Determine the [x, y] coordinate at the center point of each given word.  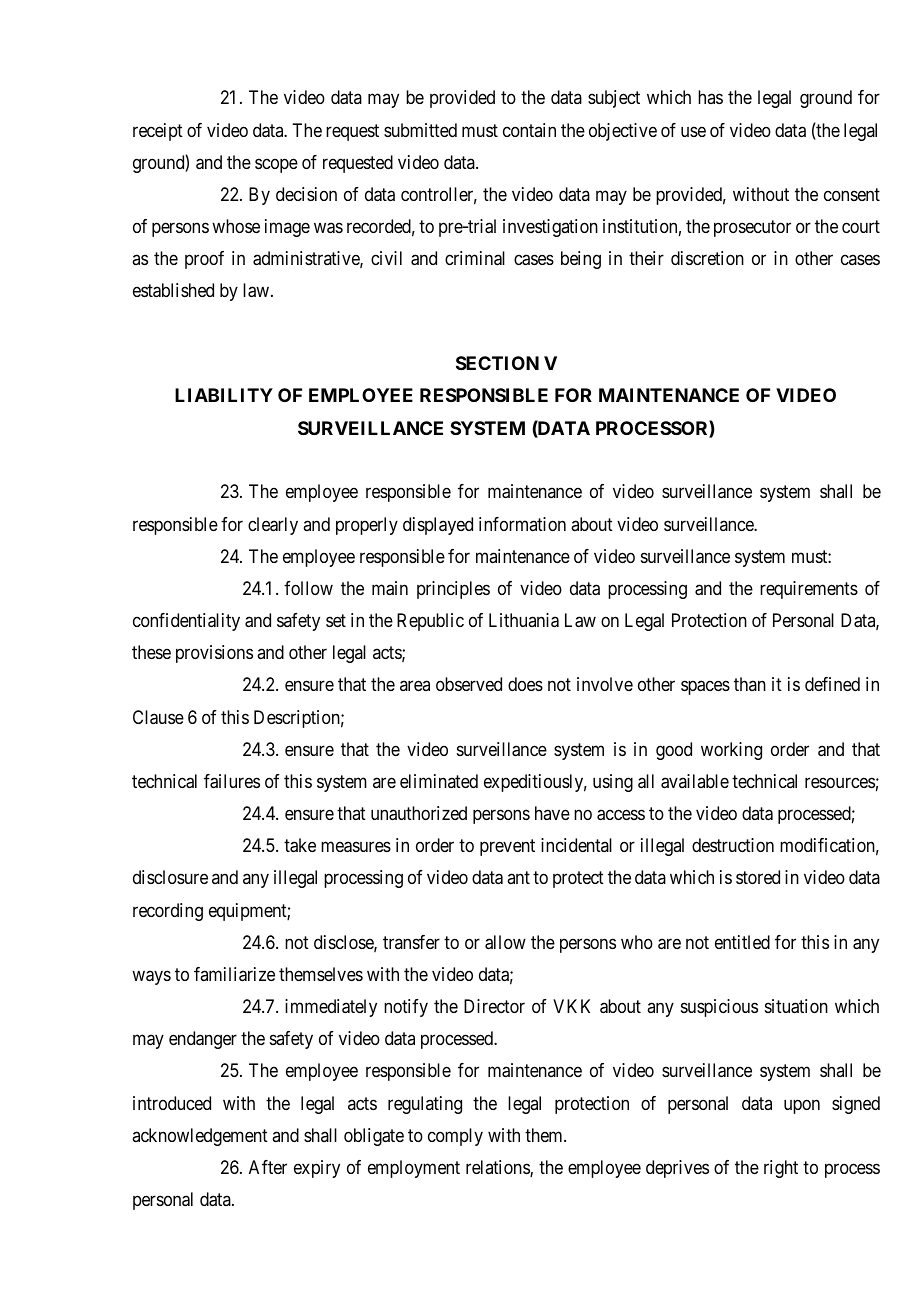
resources [840, 782]
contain [529, 130]
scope [276, 165]
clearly [273, 526]
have [552, 813]
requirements [809, 590]
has [710, 97]
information [522, 524]
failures [232, 781]
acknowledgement [200, 1137]
